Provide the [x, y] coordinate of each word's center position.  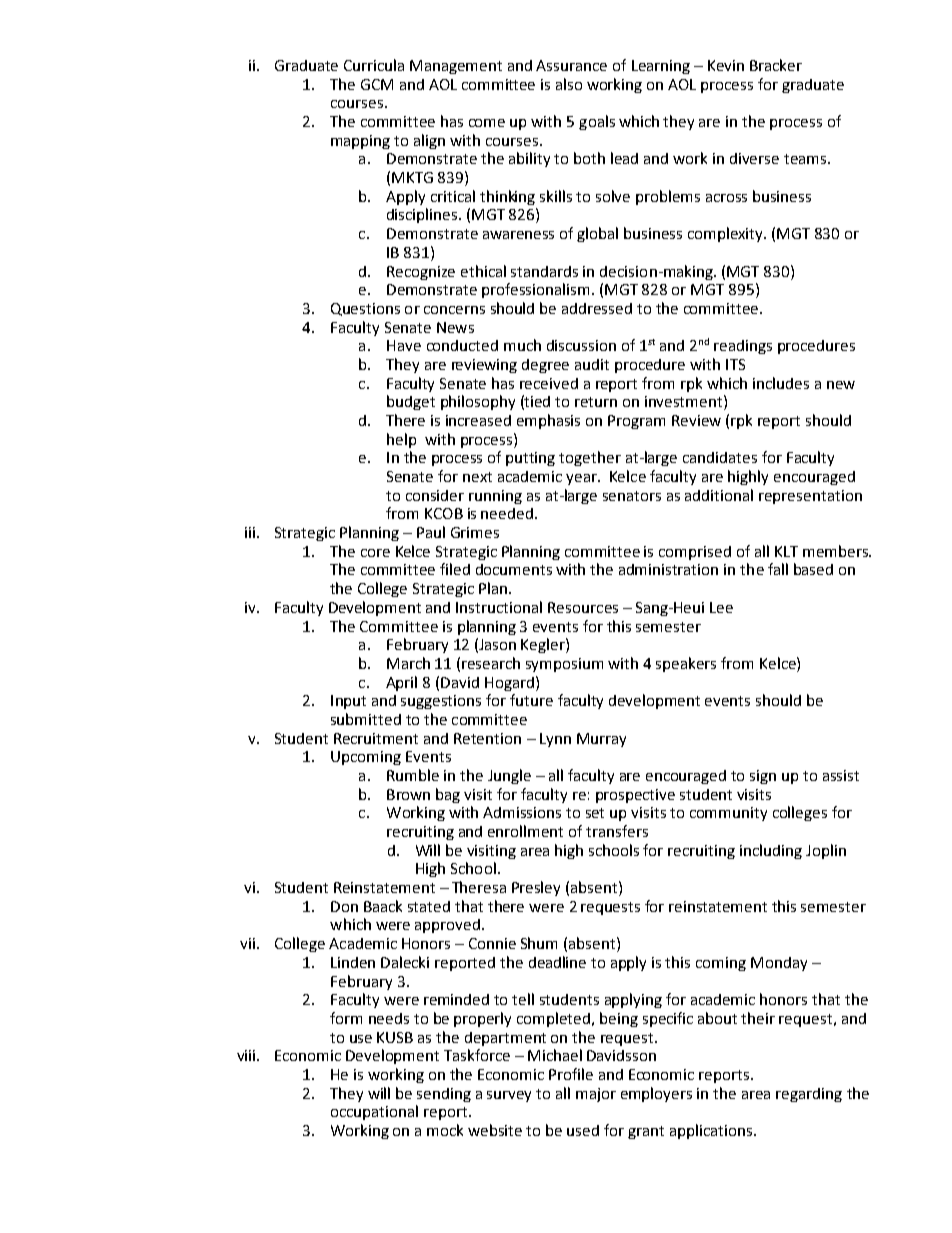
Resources [583, 607]
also [569, 84]
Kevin [726, 65]
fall [778, 569]
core [375, 553]
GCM [377, 84]
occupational [374, 1112]
